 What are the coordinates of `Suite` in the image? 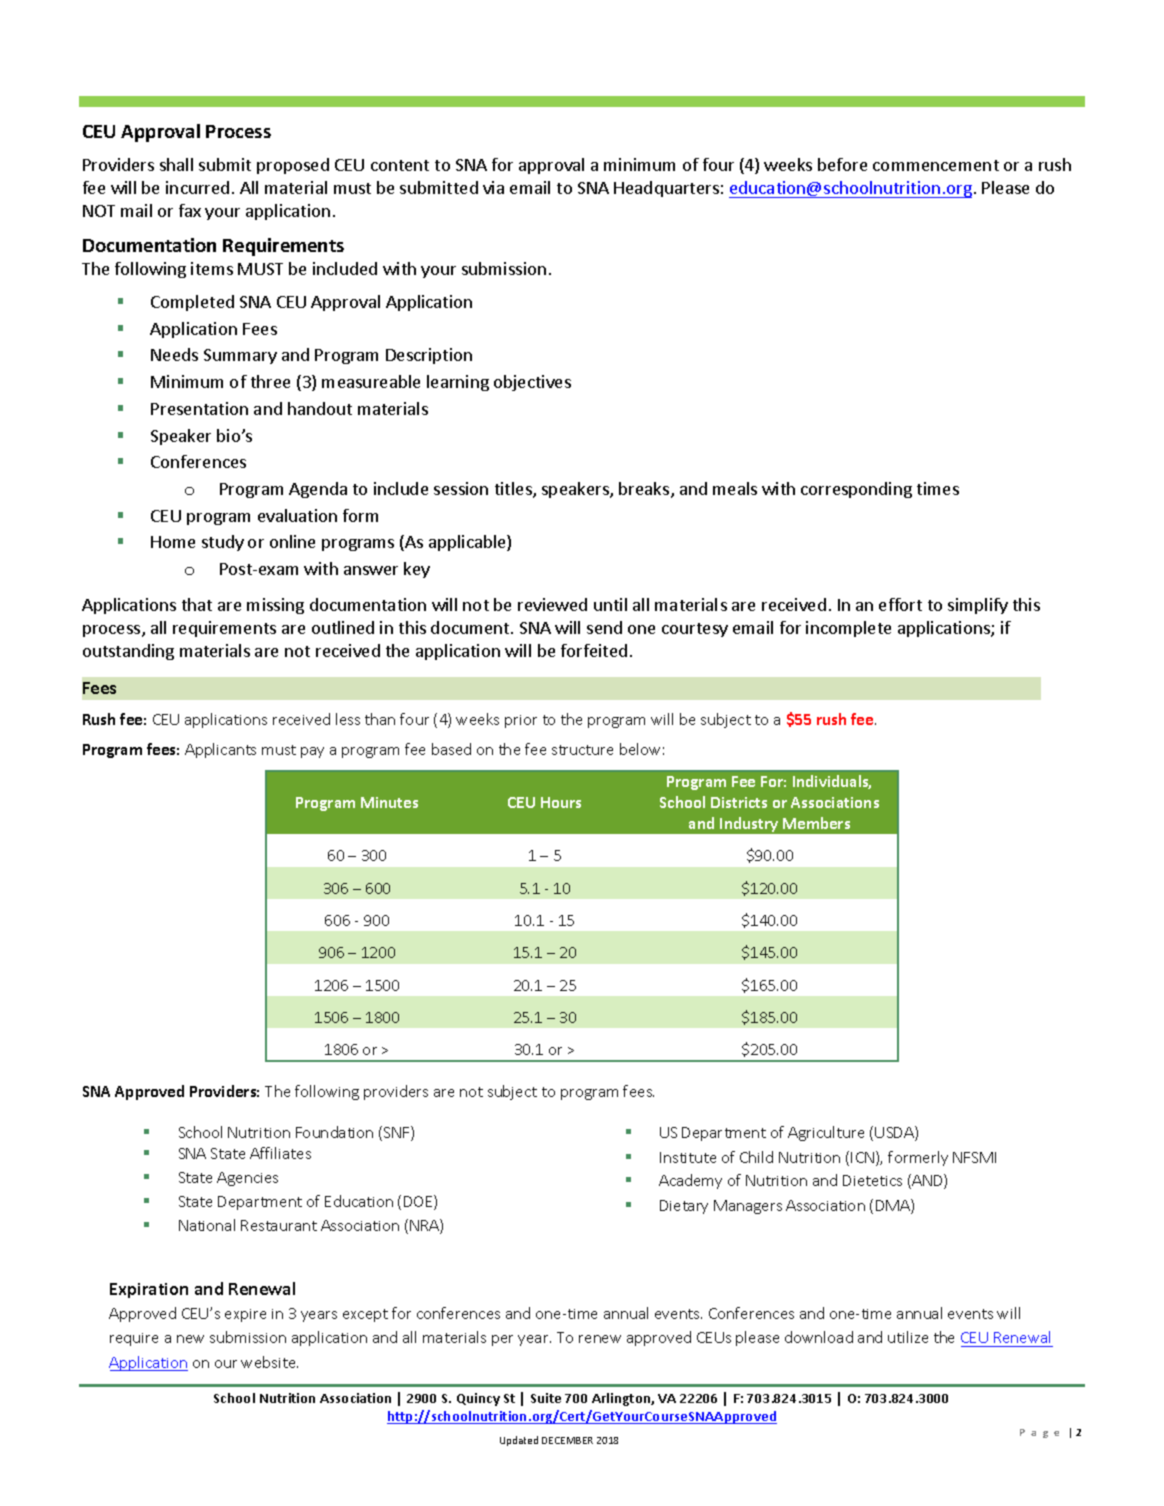 It's located at (546, 1398).
